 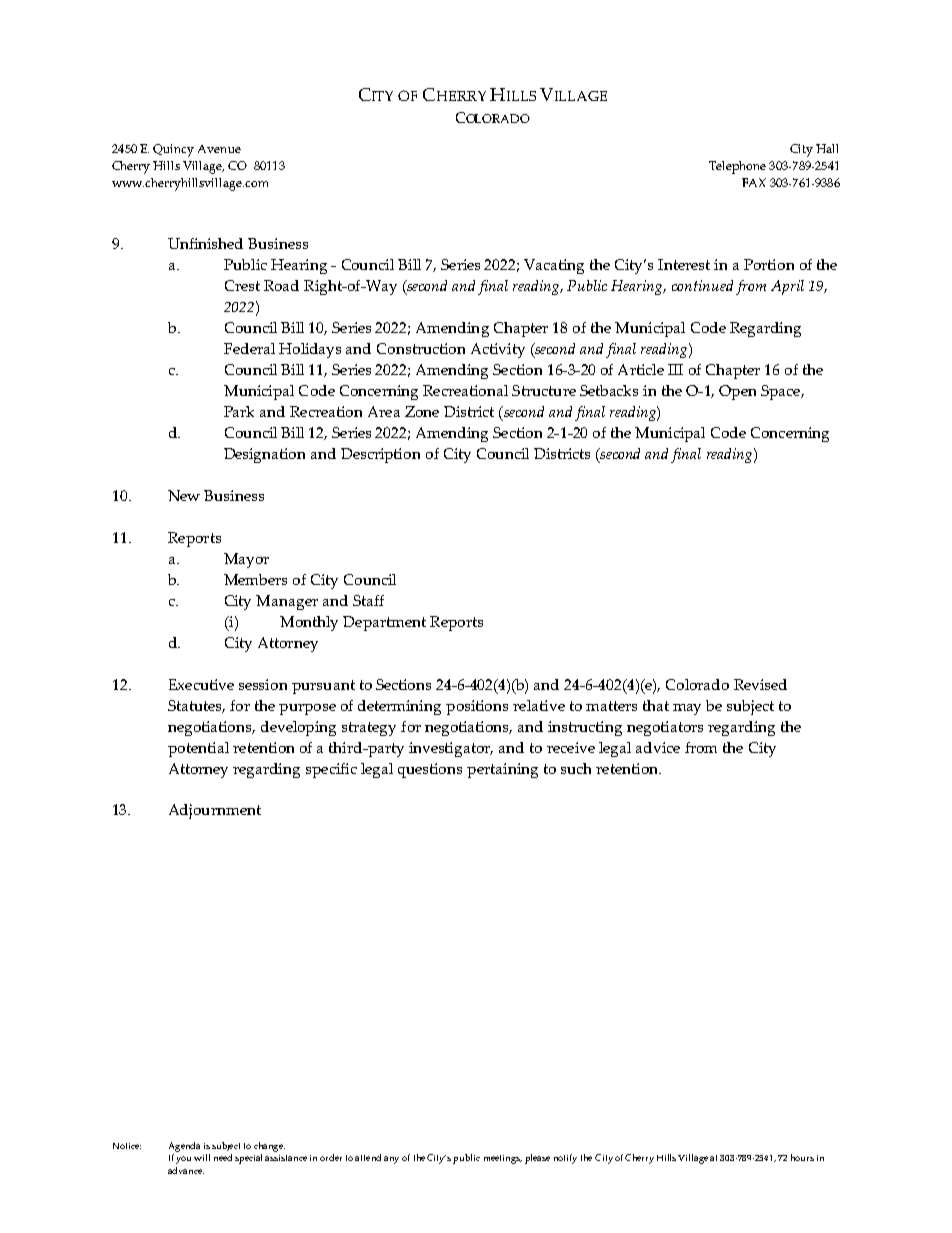 What do you see at coordinates (219, 149) in the screenshot?
I see `Avenue` at bounding box center [219, 149].
